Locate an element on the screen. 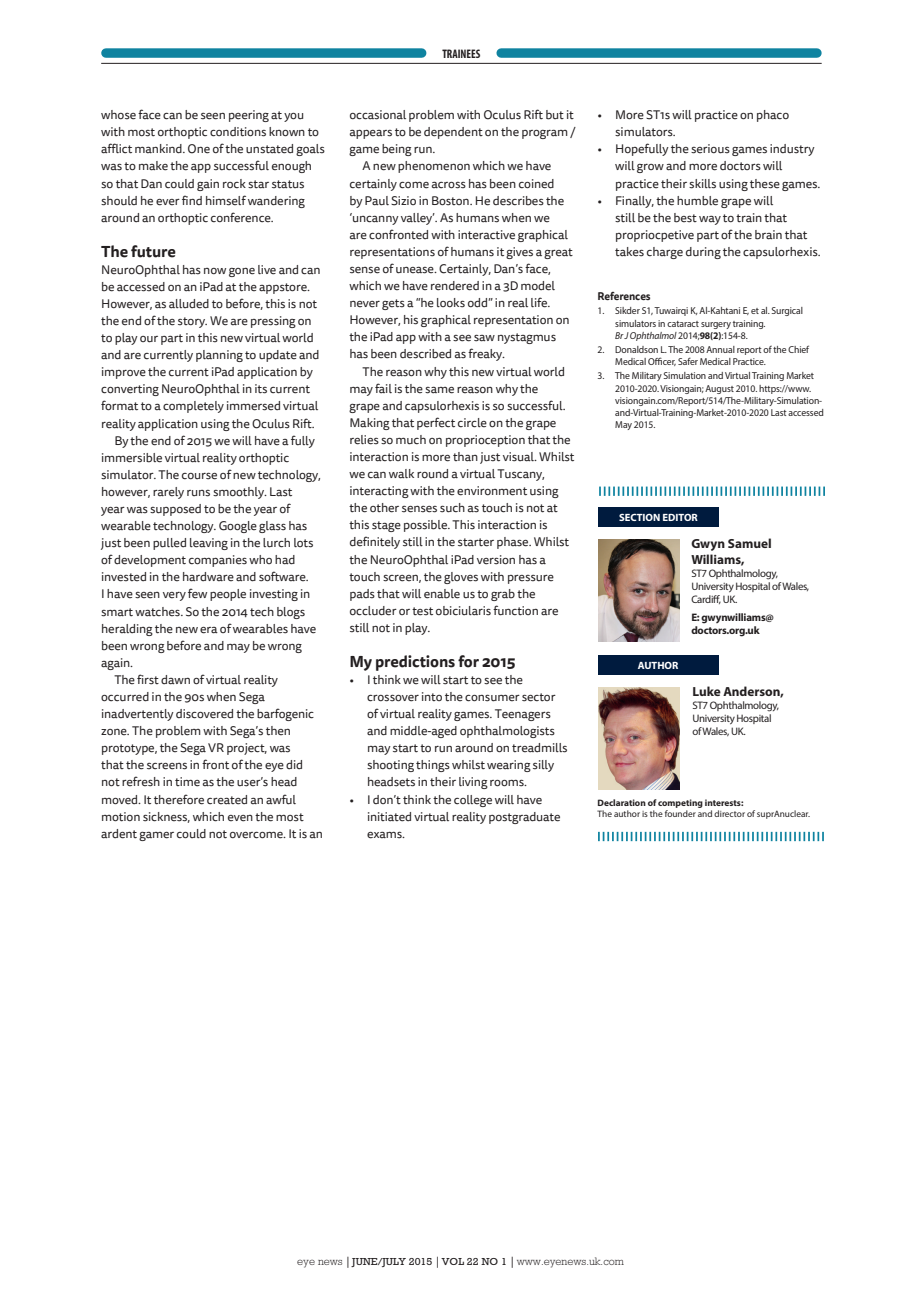 The image size is (924, 1308). dependent is located at coordinates (453, 133).
